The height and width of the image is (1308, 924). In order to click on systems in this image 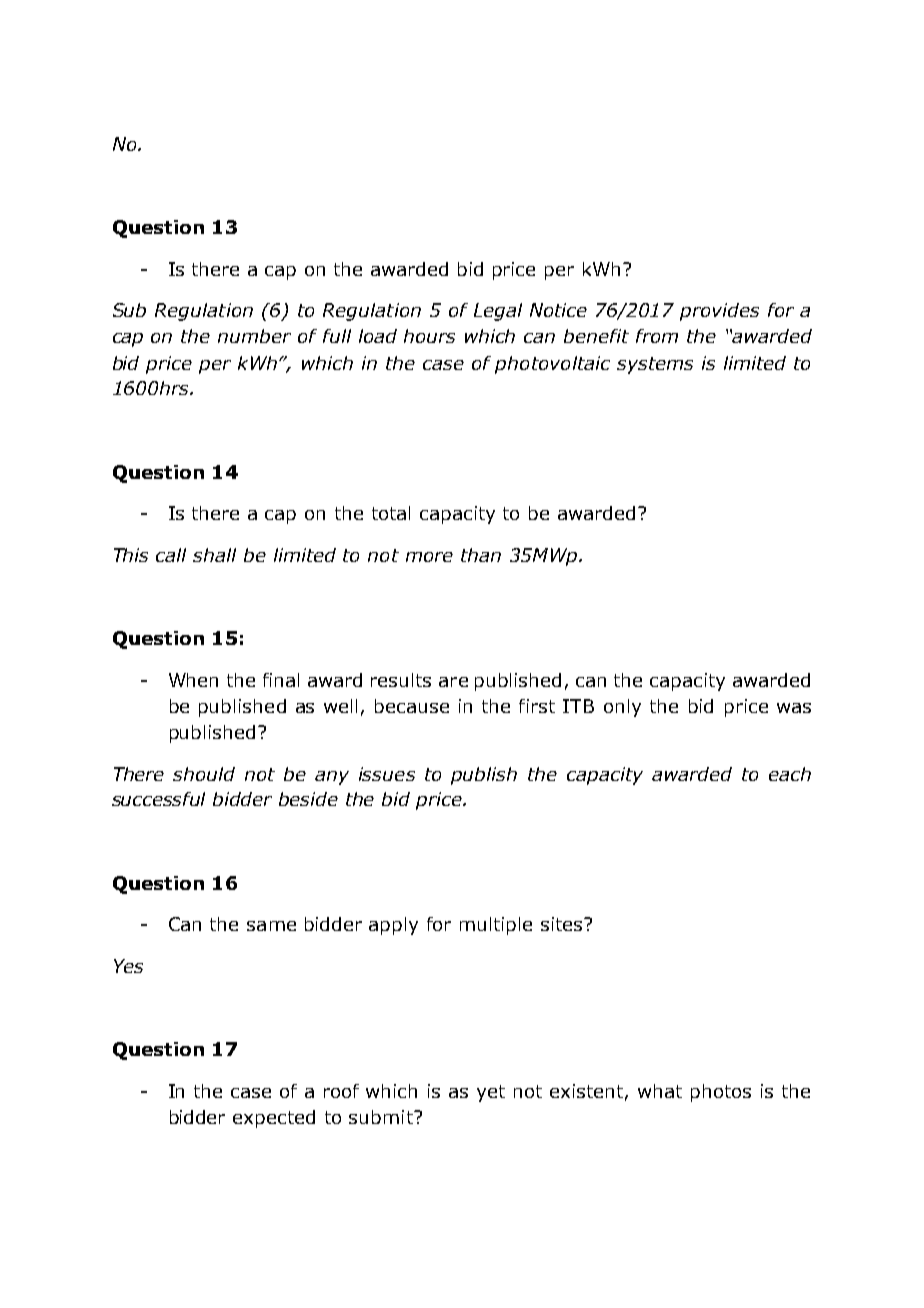, I will do `click(655, 365)`.
